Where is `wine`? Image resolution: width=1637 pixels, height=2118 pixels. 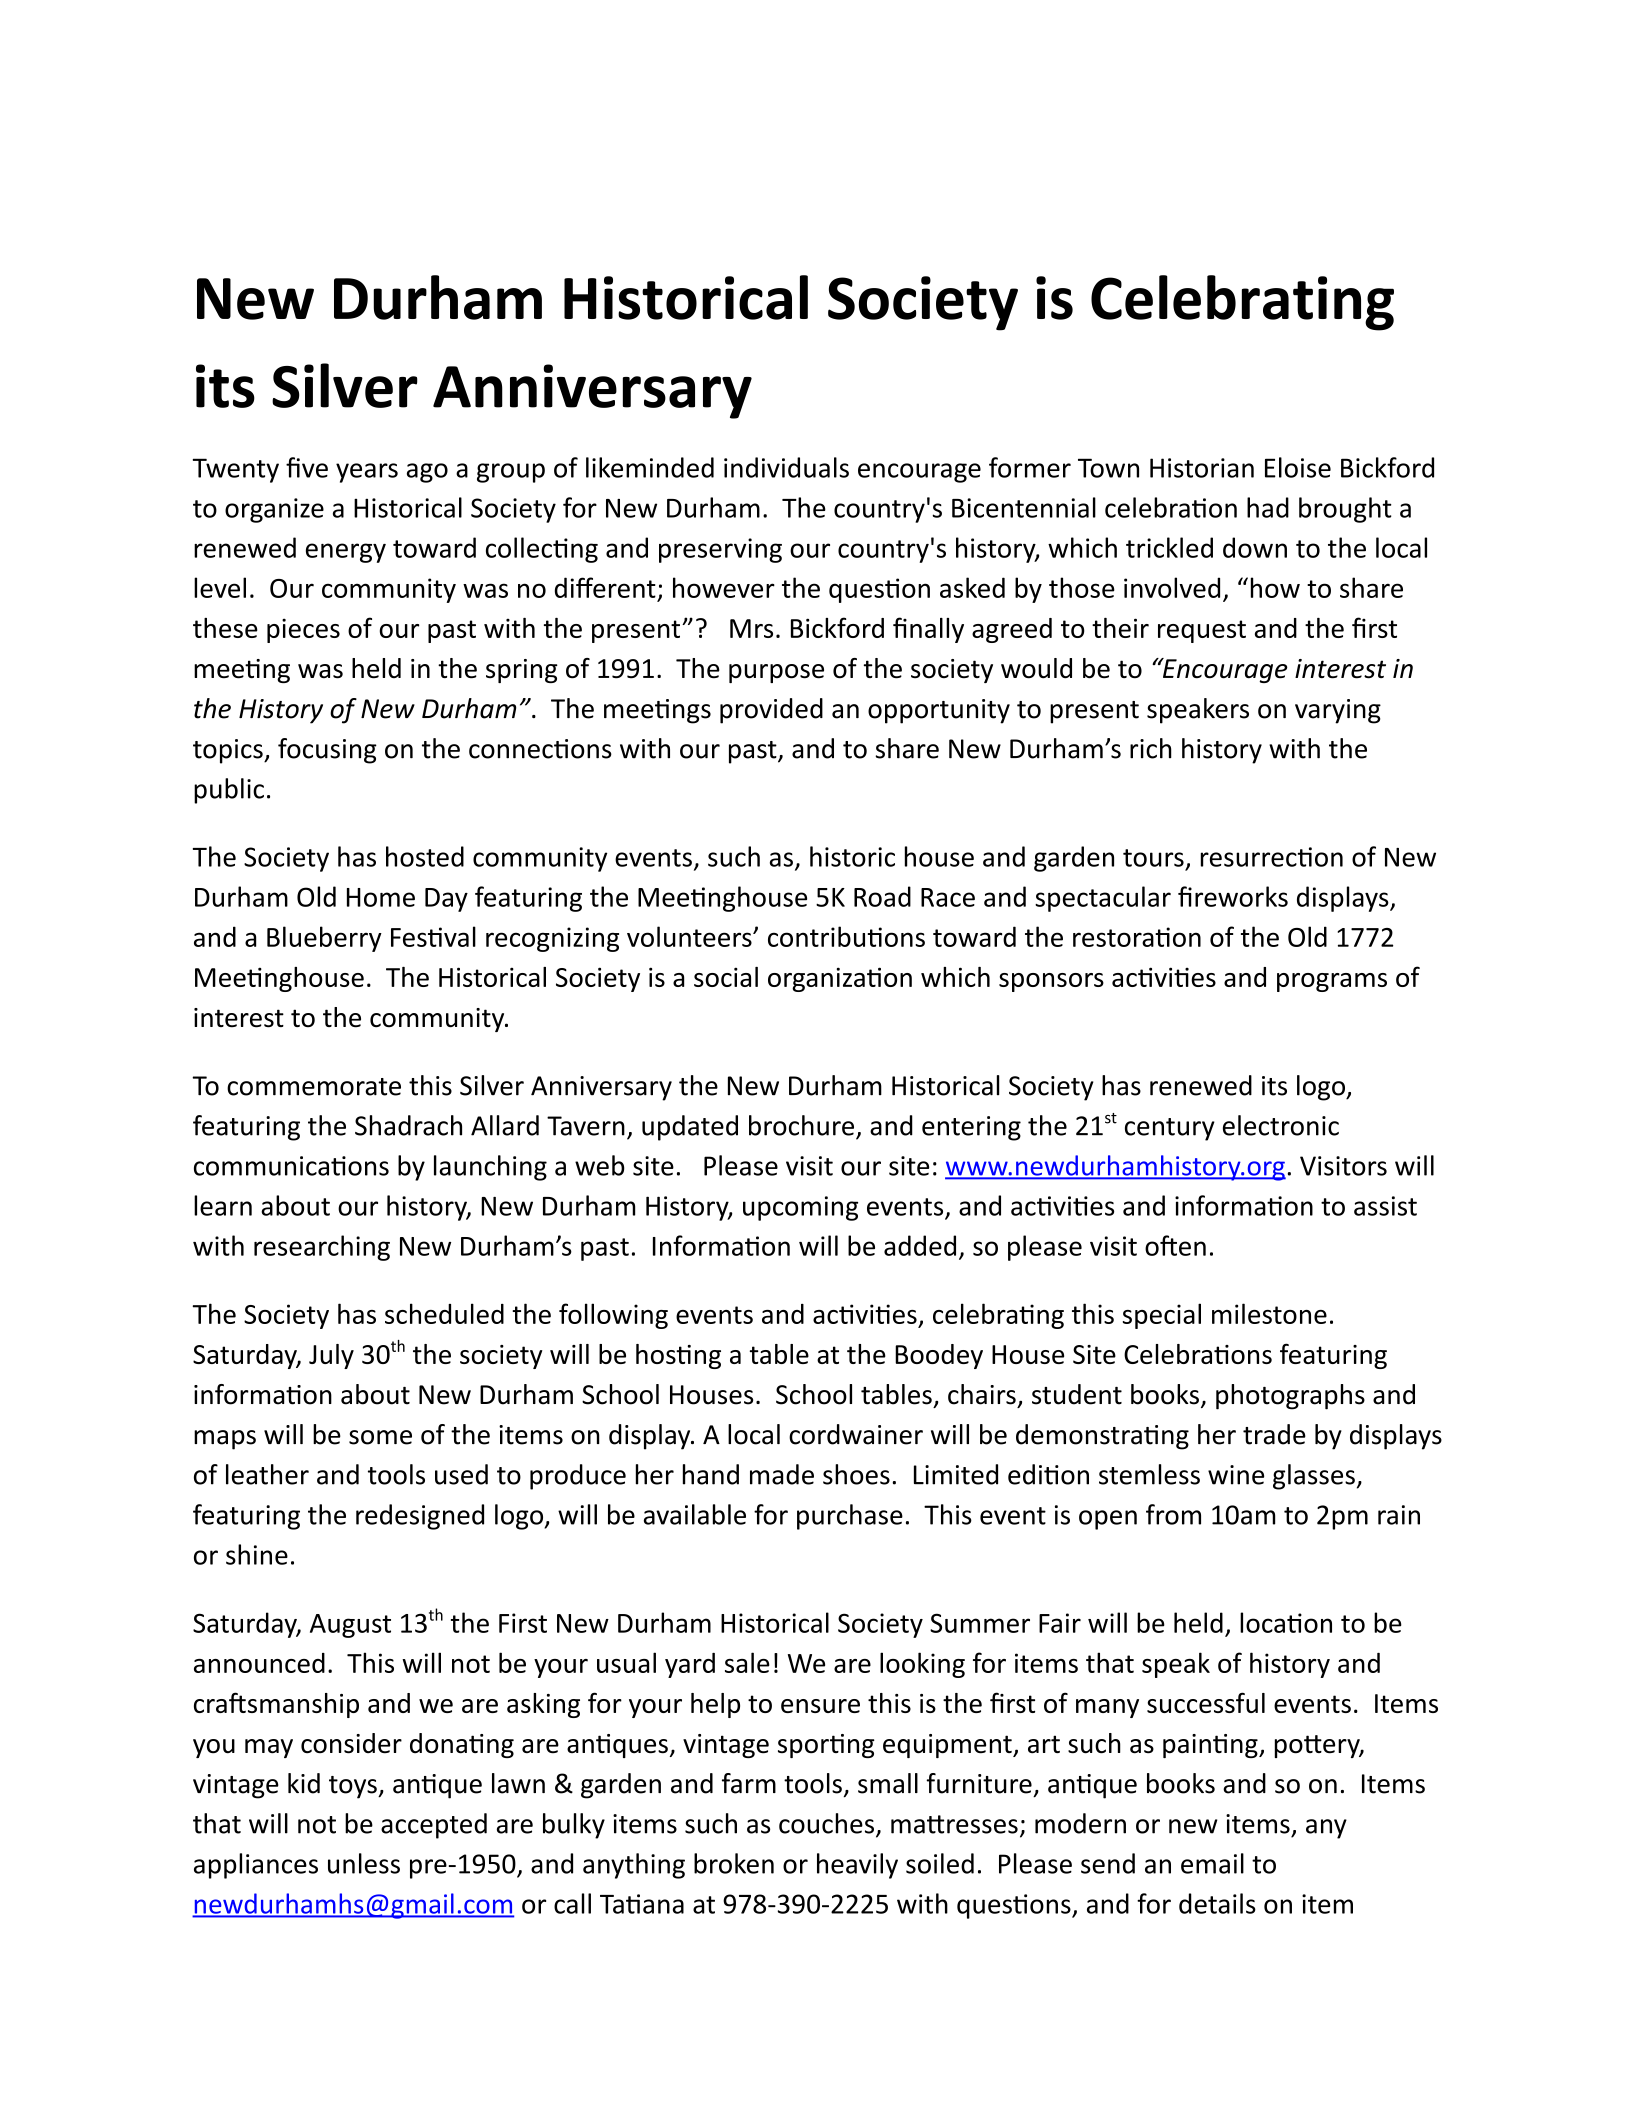
wine is located at coordinates (1236, 1475).
